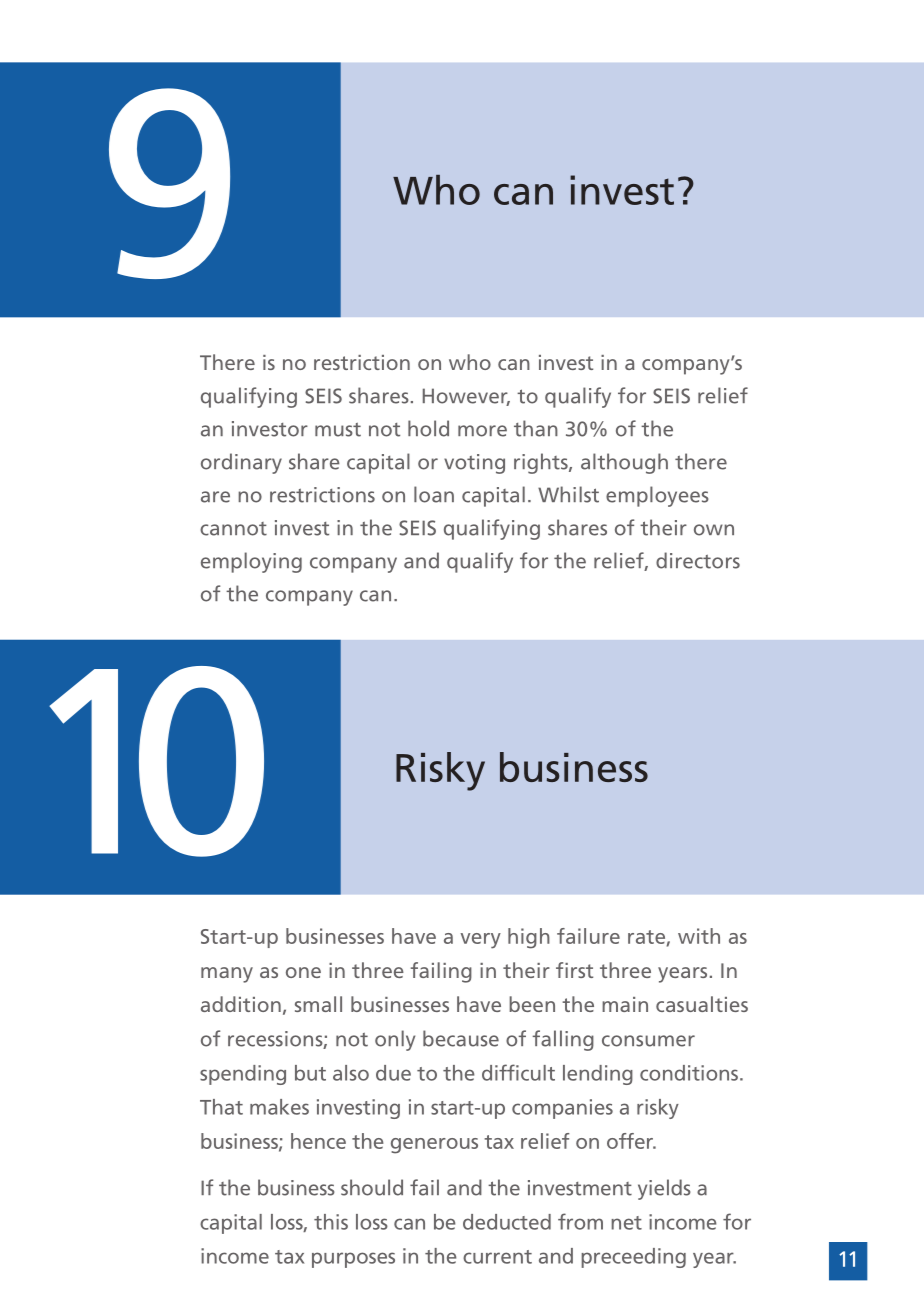 This screenshot has height=1311, width=924. What do you see at coordinates (480, 941) in the screenshot?
I see `very` at bounding box center [480, 941].
